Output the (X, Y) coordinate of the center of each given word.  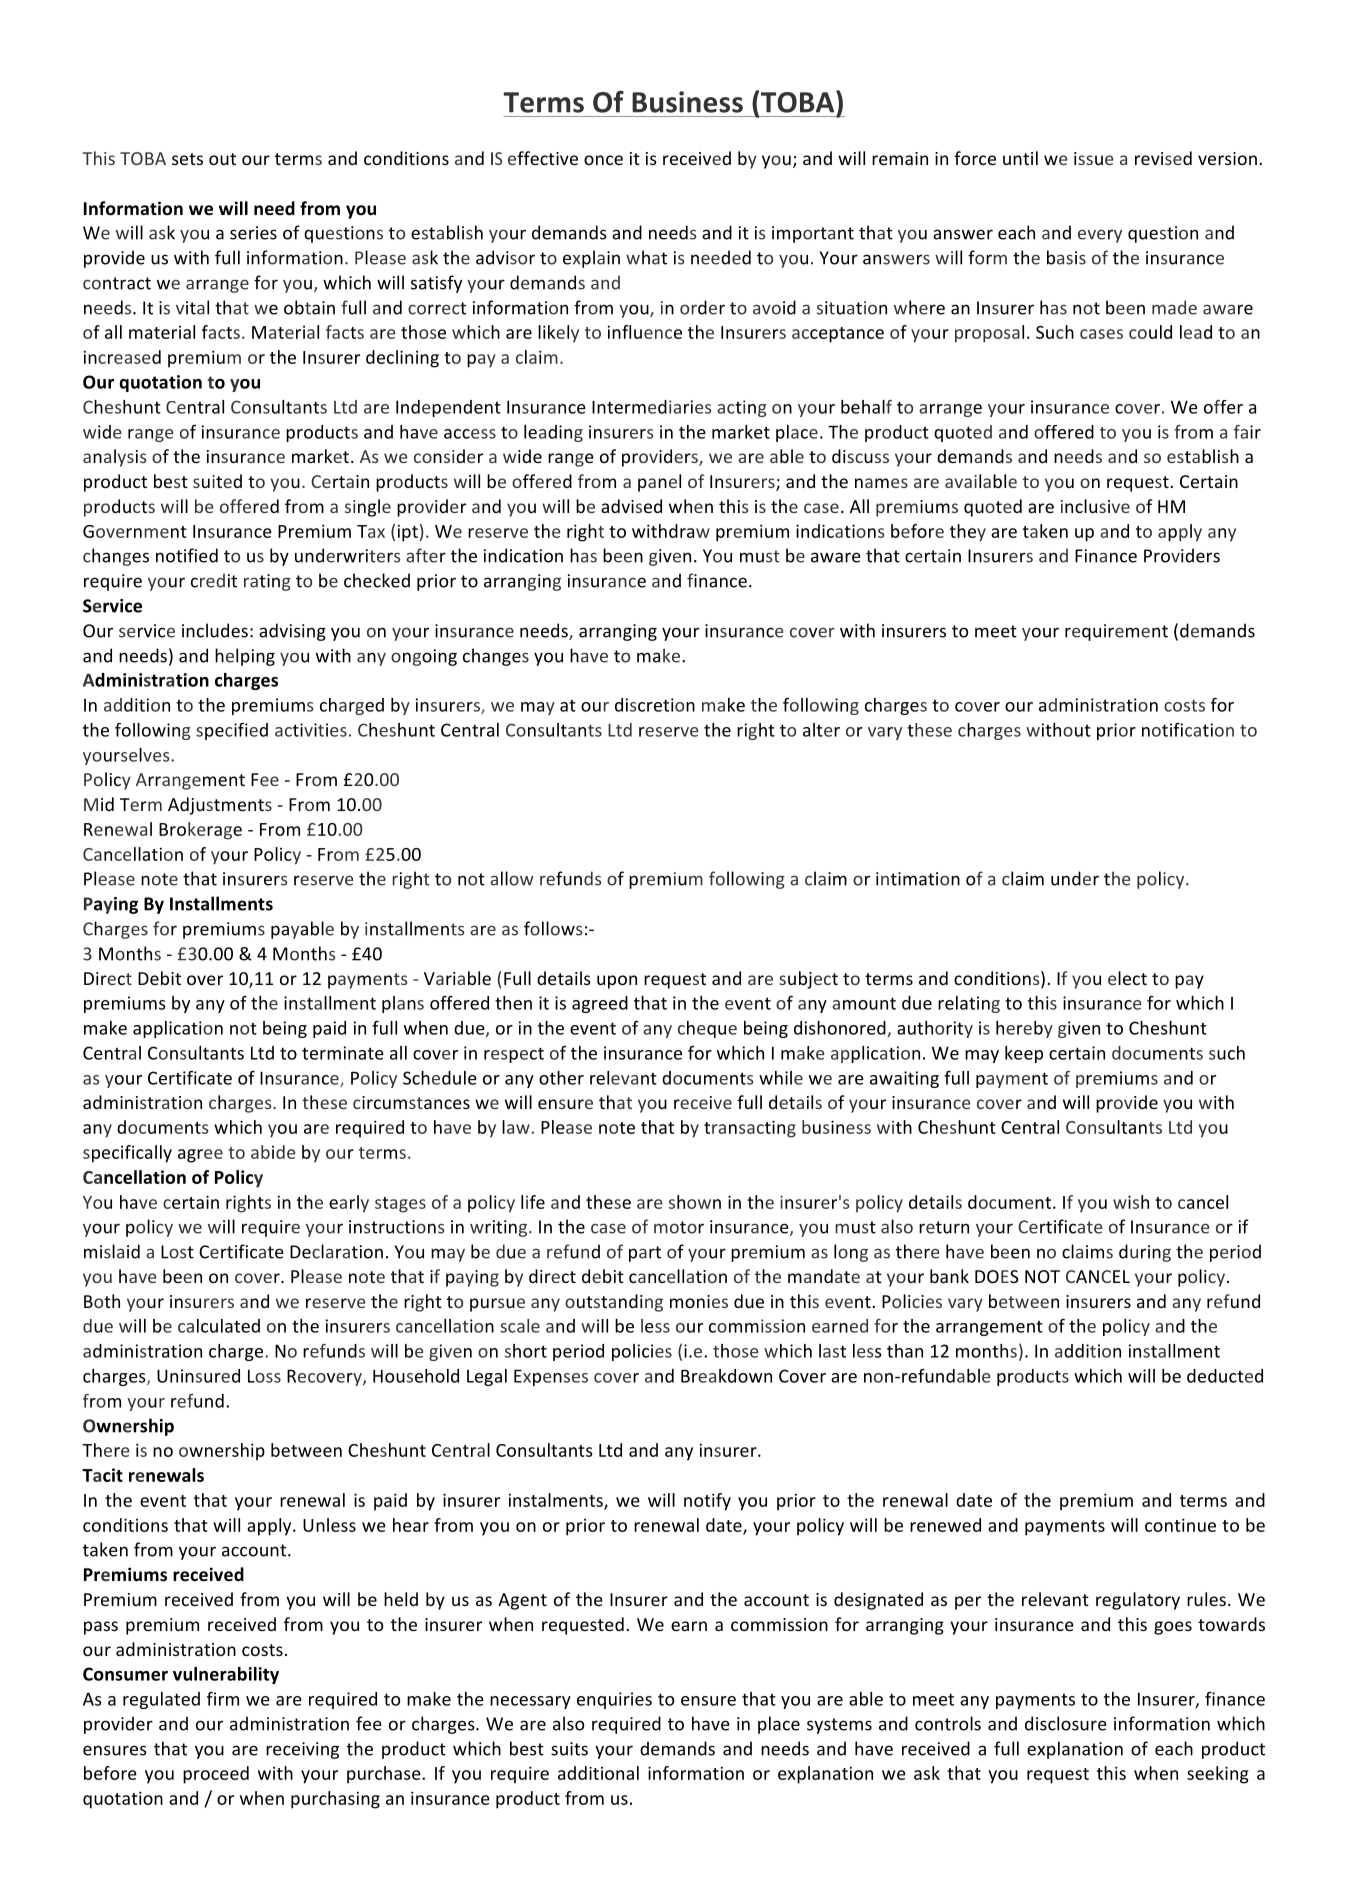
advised (631, 506)
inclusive (1095, 506)
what (646, 257)
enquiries (614, 1700)
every (1100, 236)
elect (1127, 978)
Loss (264, 1376)
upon (617, 982)
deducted (1225, 1376)
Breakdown (726, 1376)
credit (214, 580)
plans (403, 1004)
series (253, 233)
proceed (216, 1775)
